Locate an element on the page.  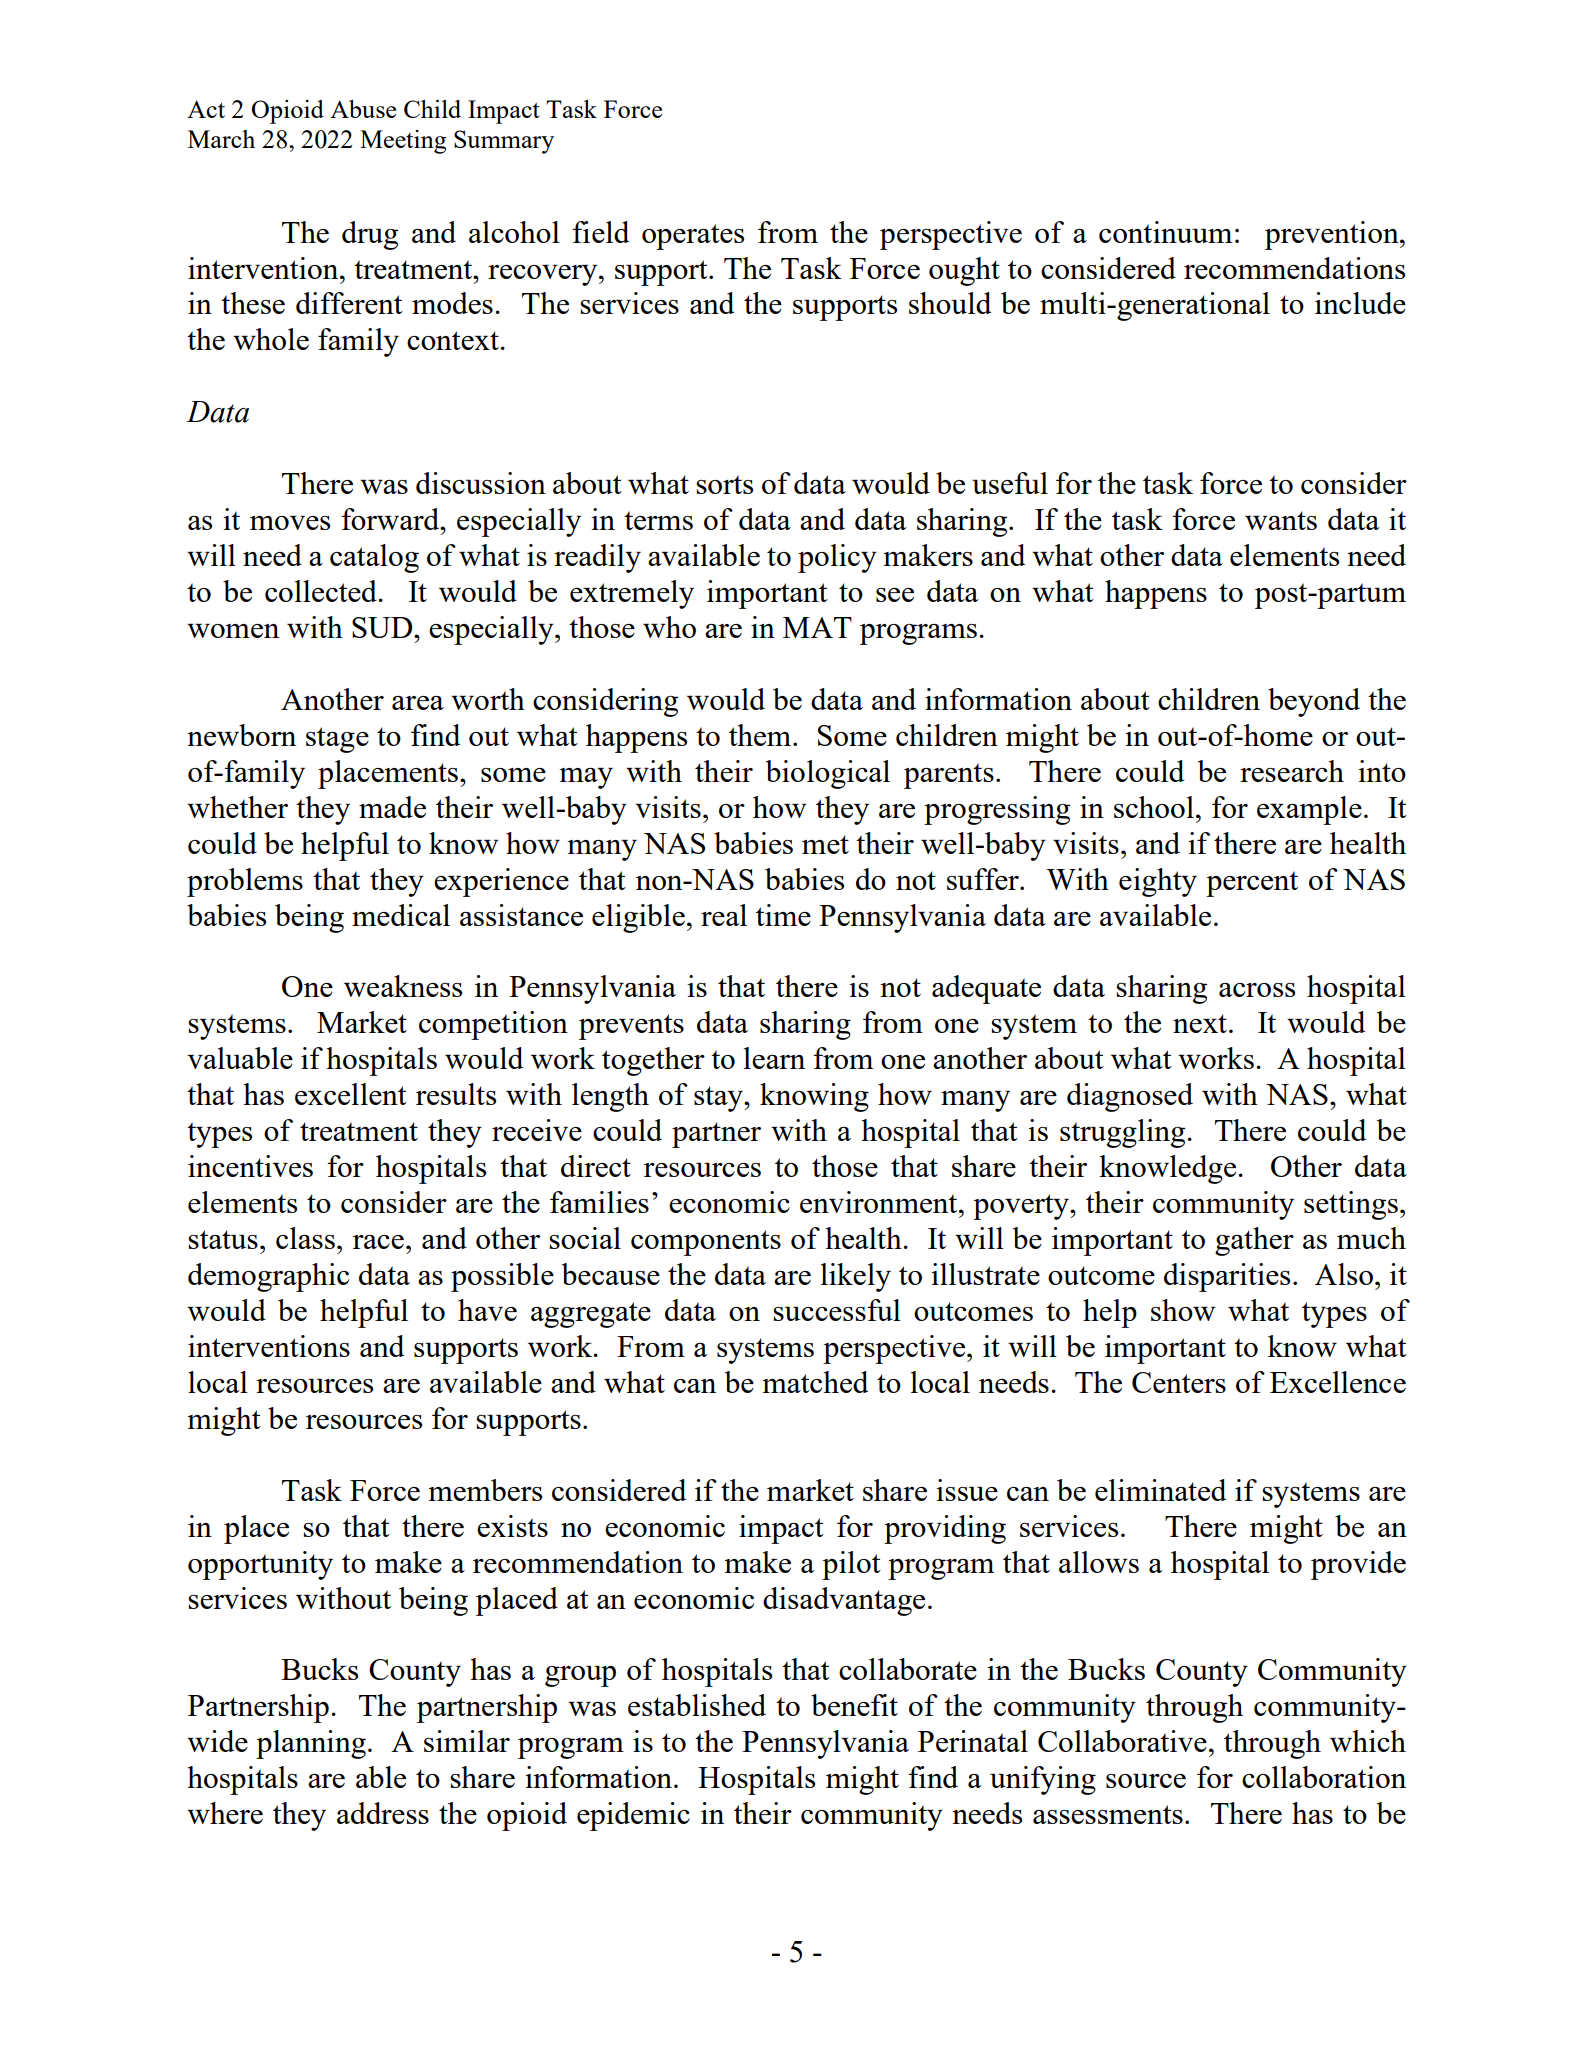
time is located at coordinates (783, 915).
